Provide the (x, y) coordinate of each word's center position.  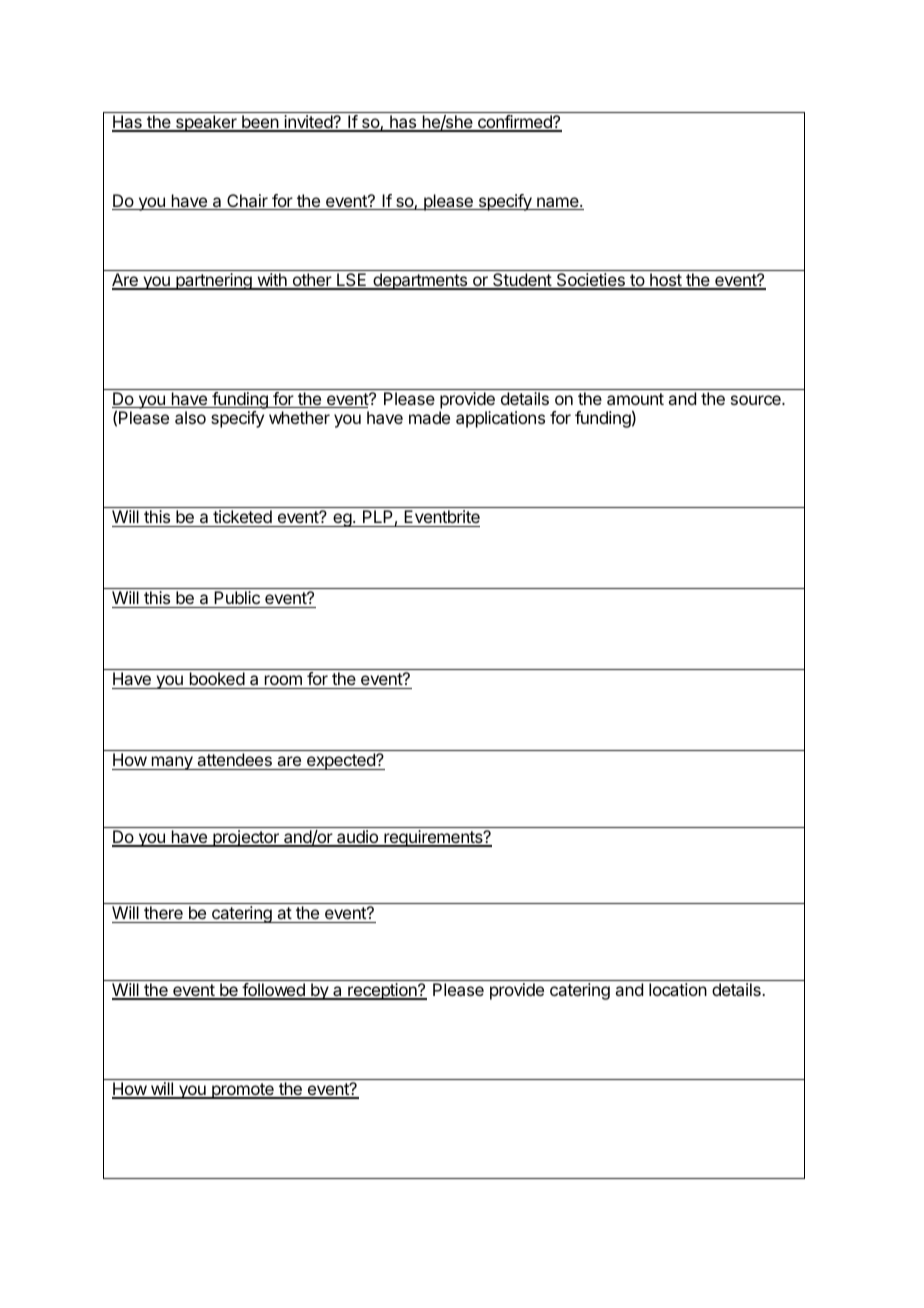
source (757, 400)
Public (237, 599)
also (190, 417)
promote (243, 1091)
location (678, 989)
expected (341, 761)
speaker (206, 123)
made (429, 417)
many (172, 763)
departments (420, 281)
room (283, 680)
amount (635, 399)
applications (500, 419)
